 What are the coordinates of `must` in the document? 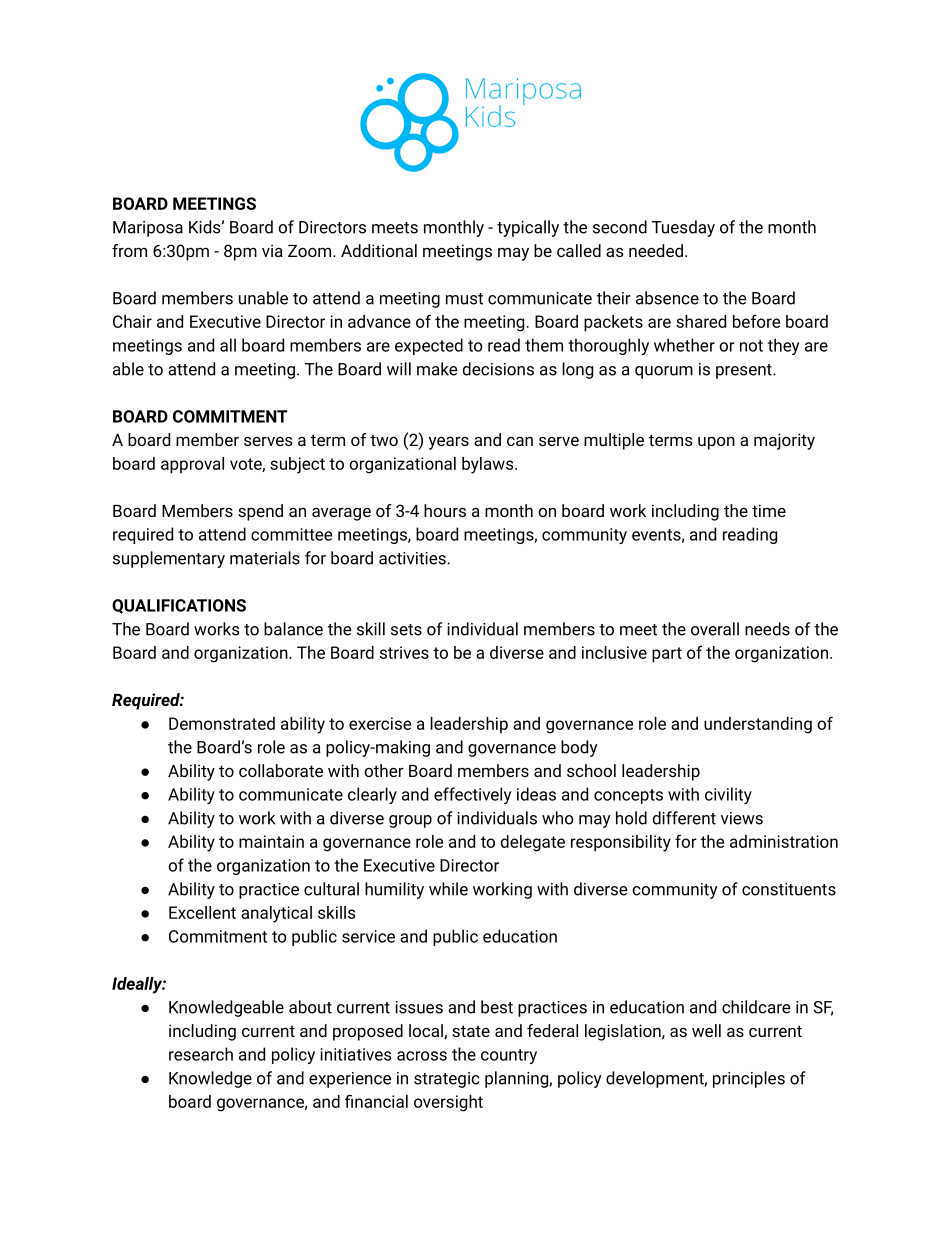 It's located at (464, 299).
